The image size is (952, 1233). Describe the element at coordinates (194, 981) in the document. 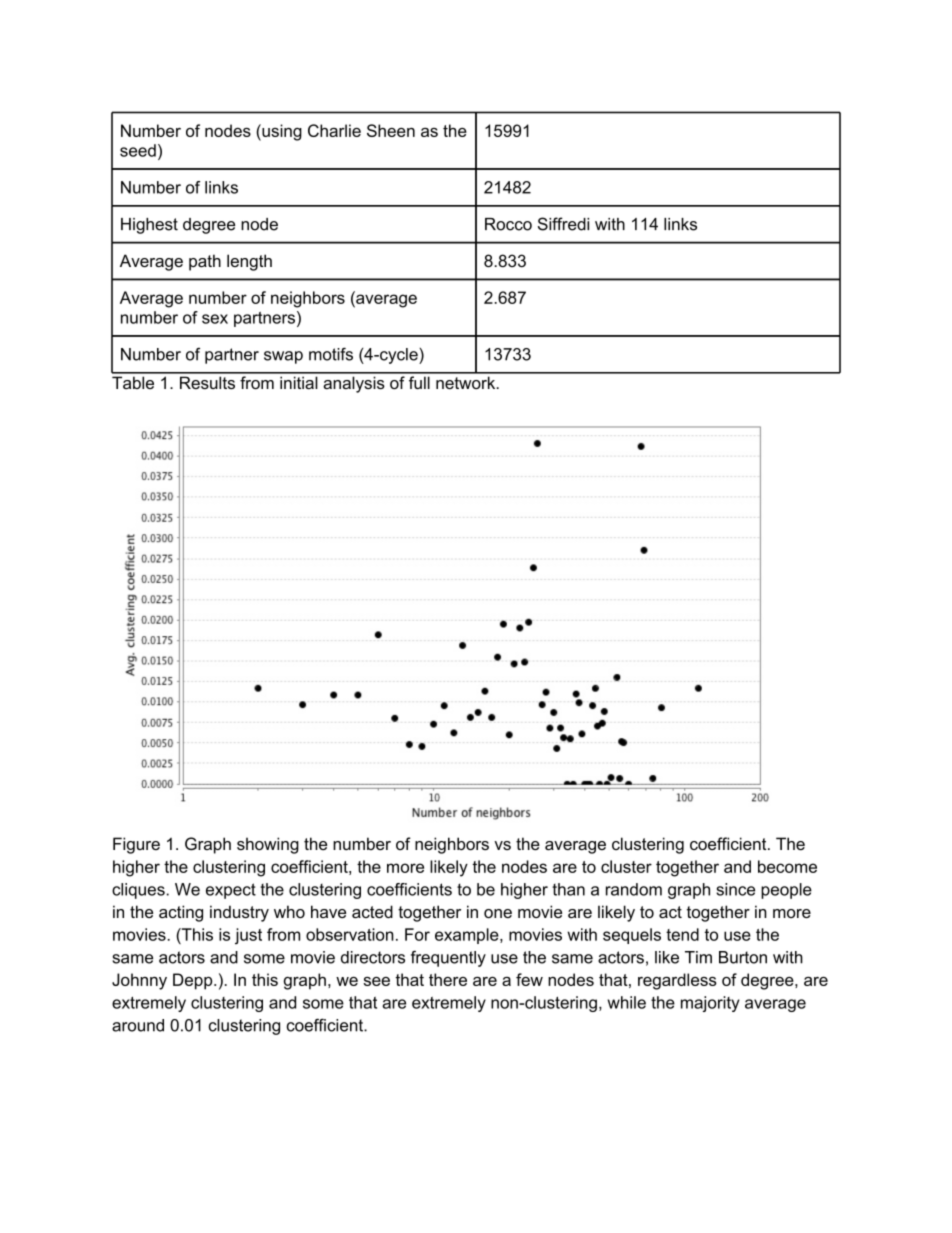

I see `Depp` at that location.
